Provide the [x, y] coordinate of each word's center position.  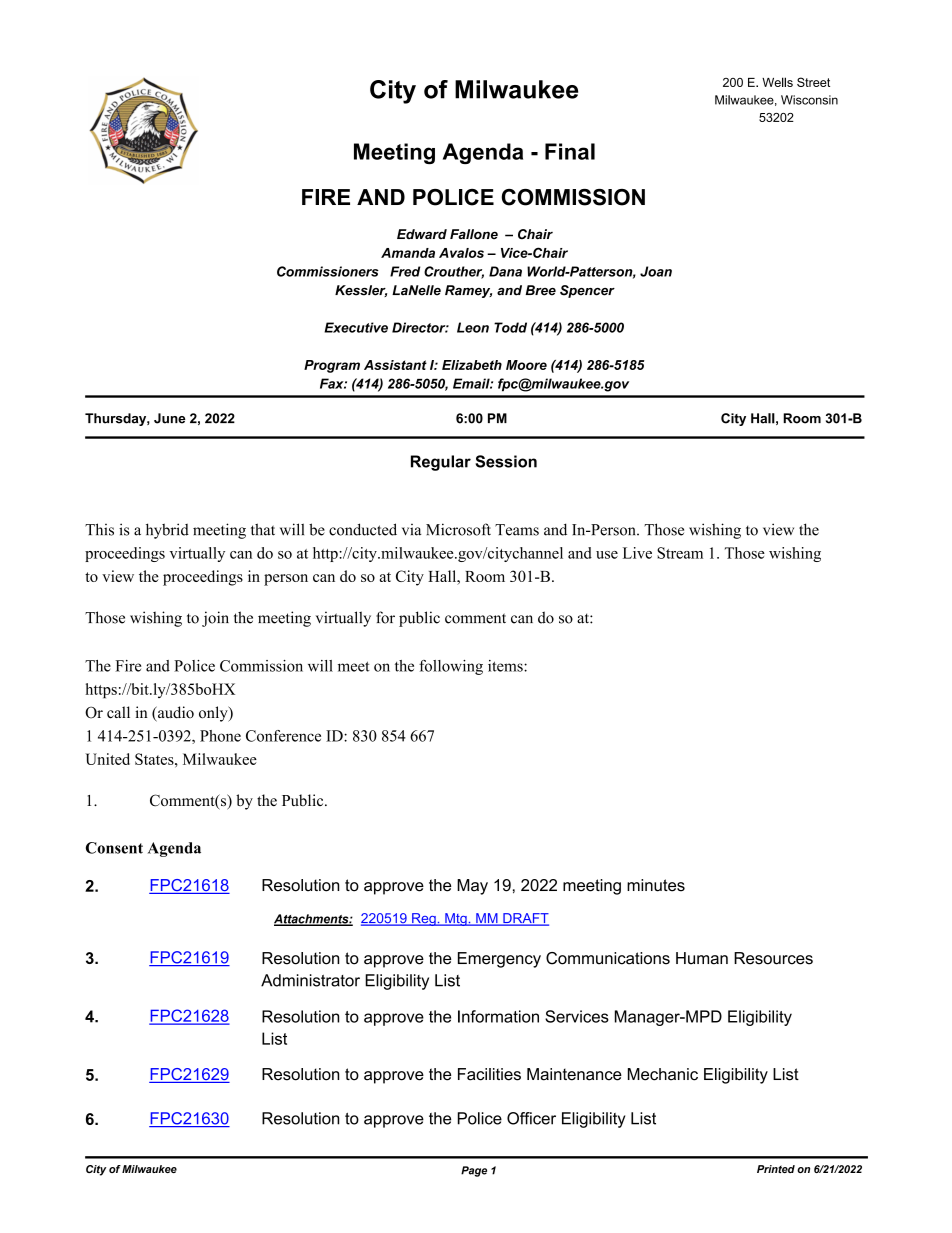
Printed [776, 1169]
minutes [656, 885]
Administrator [310, 980]
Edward [422, 234]
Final [570, 151]
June [170, 418]
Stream [680, 553]
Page [474, 1171]
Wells [777, 82]
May [472, 887]
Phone [220, 736]
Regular [441, 463]
